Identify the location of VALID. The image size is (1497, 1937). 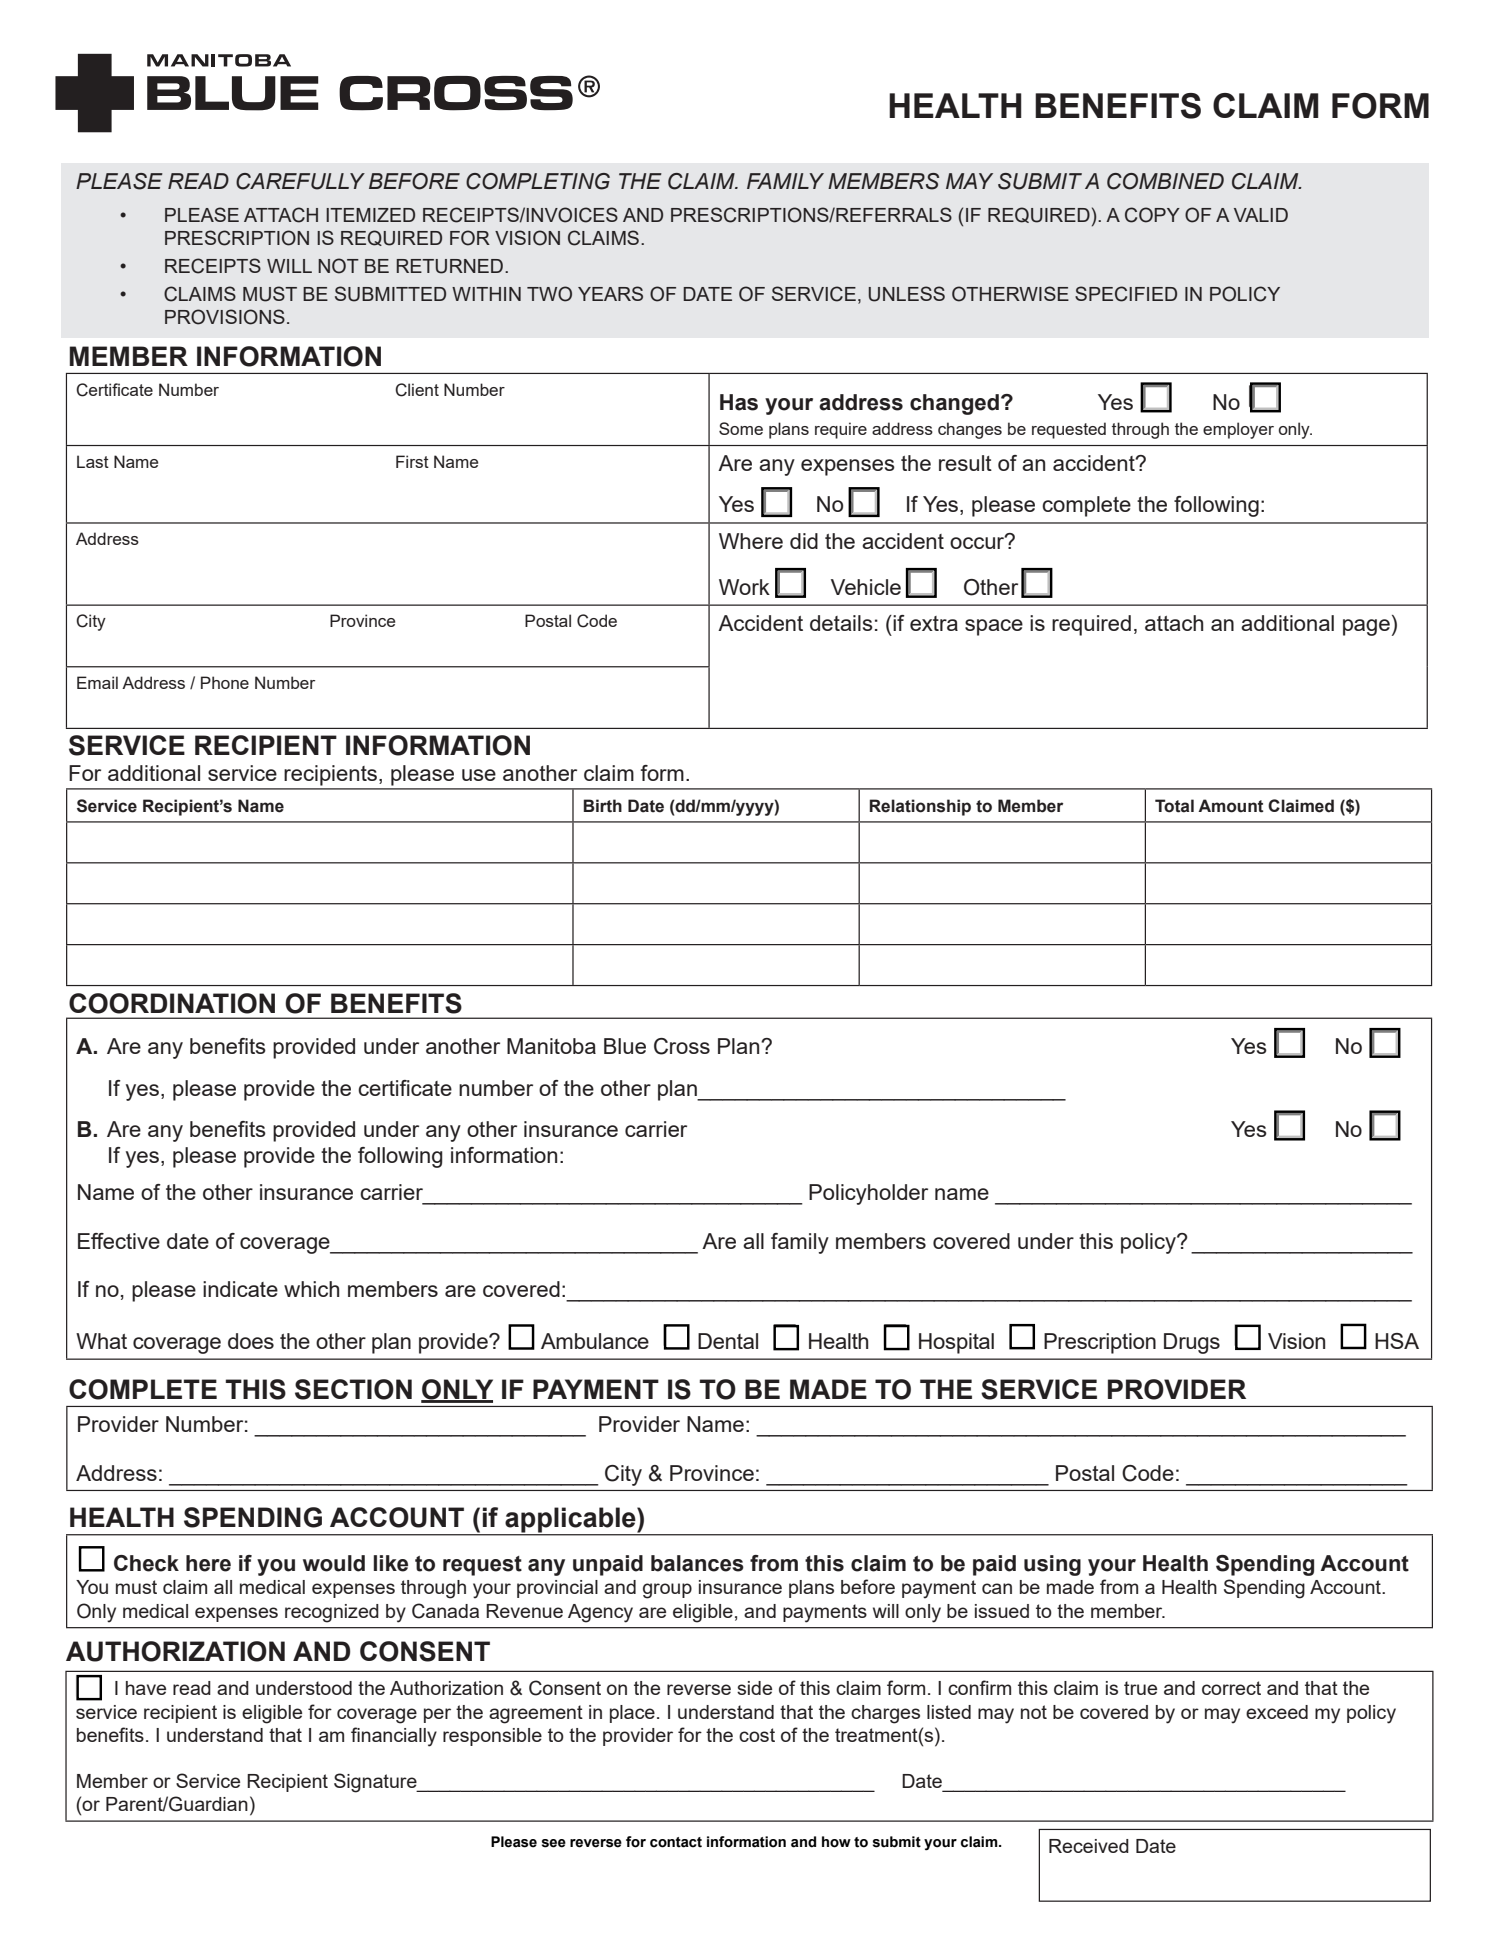
(1261, 215).
